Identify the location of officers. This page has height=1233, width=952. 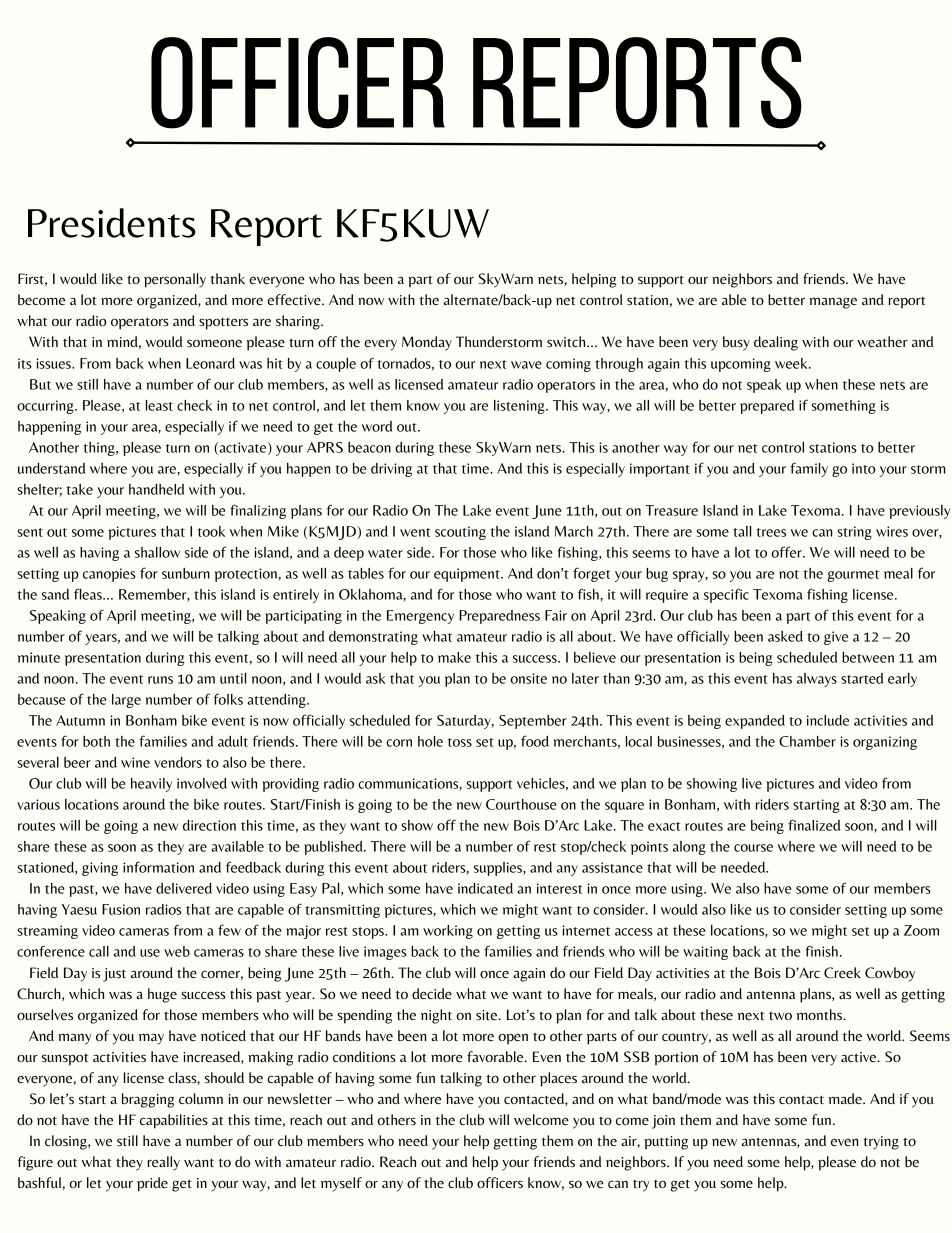
(500, 1182).
